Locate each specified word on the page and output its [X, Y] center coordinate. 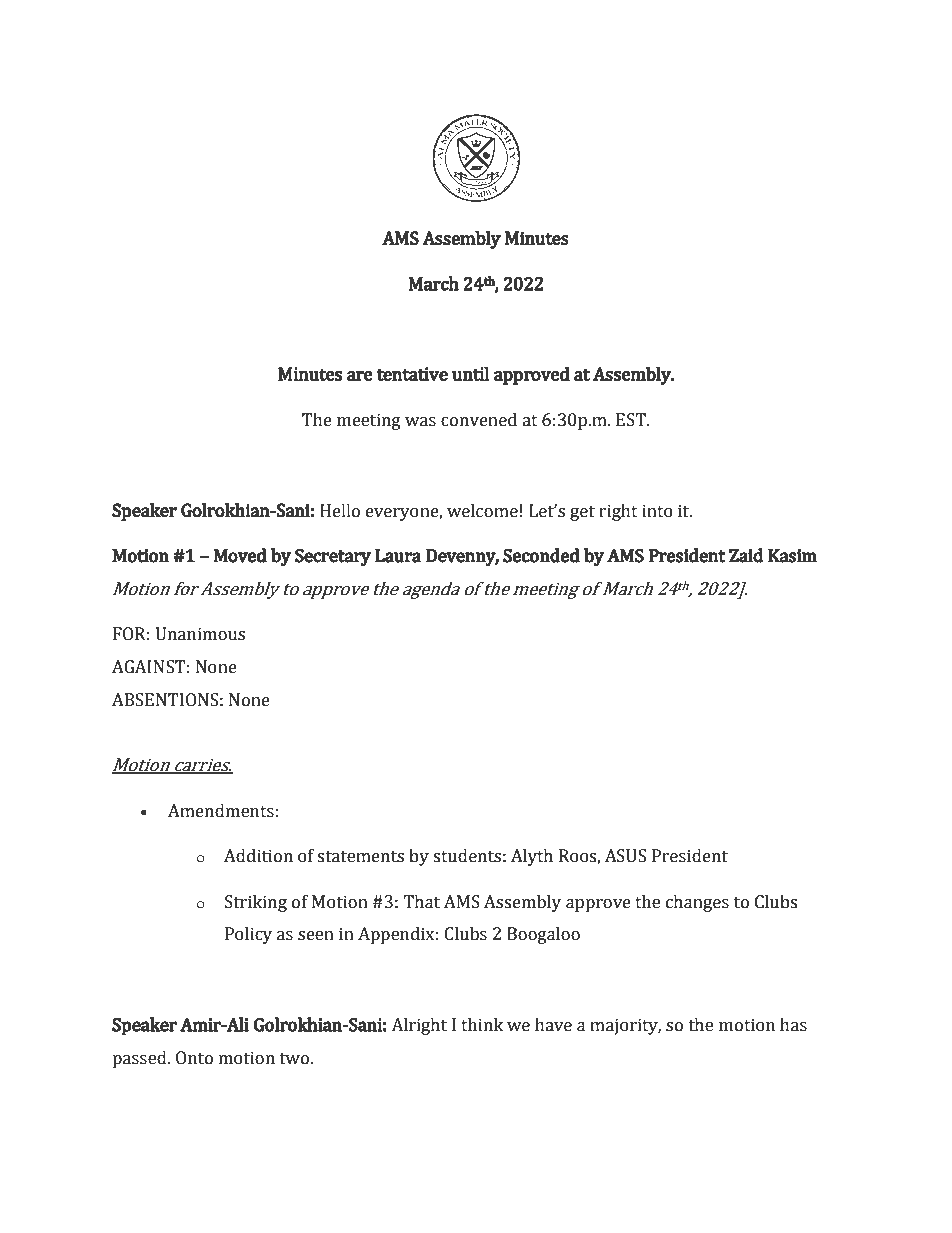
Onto [194, 1058]
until [471, 374]
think [482, 1025]
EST [632, 420]
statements [360, 857]
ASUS [625, 856]
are [360, 376]
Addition [258, 856]
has [793, 1025]
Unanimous [200, 634]
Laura [398, 556]
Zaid [746, 555]
